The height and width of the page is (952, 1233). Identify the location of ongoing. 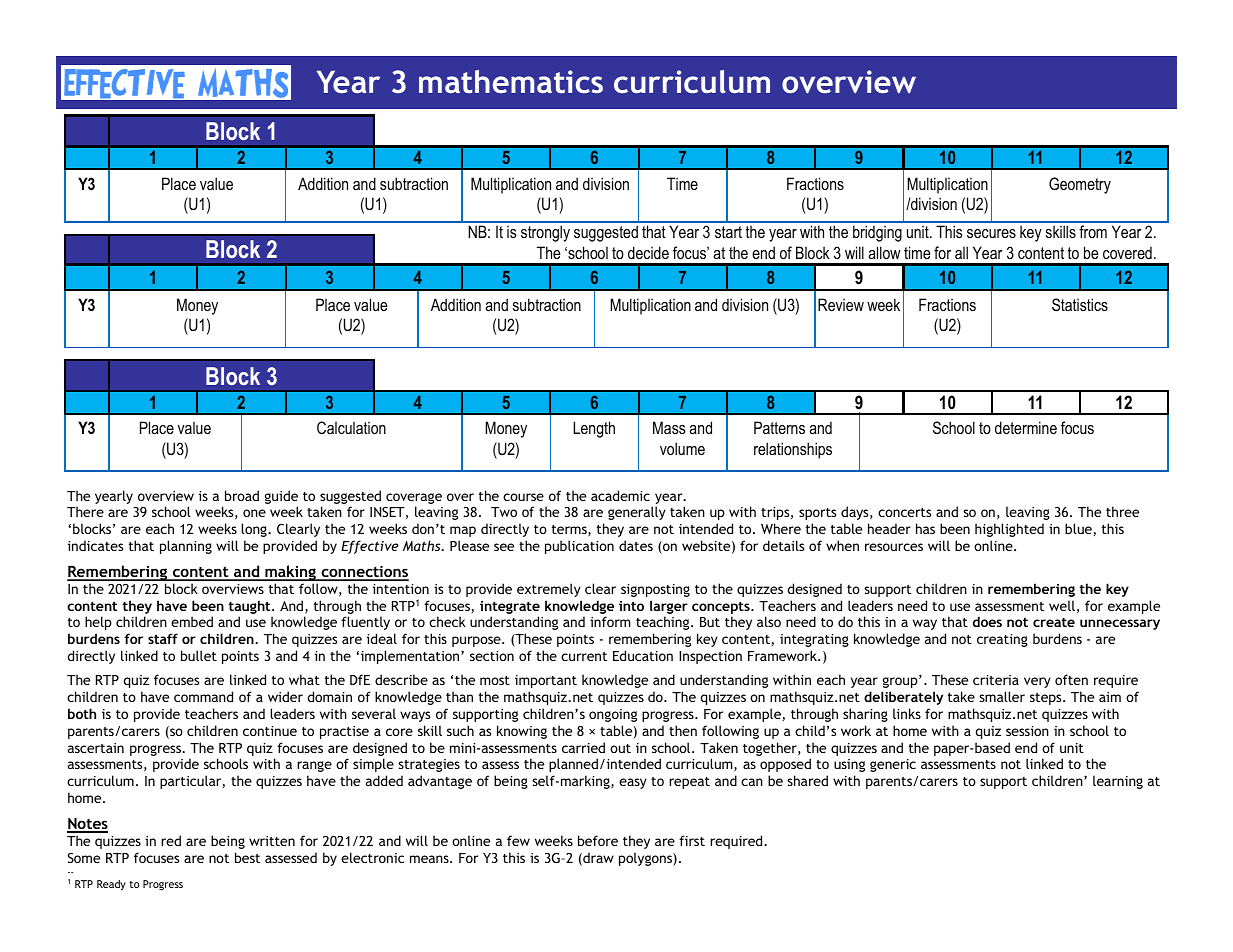
(613, 715).
